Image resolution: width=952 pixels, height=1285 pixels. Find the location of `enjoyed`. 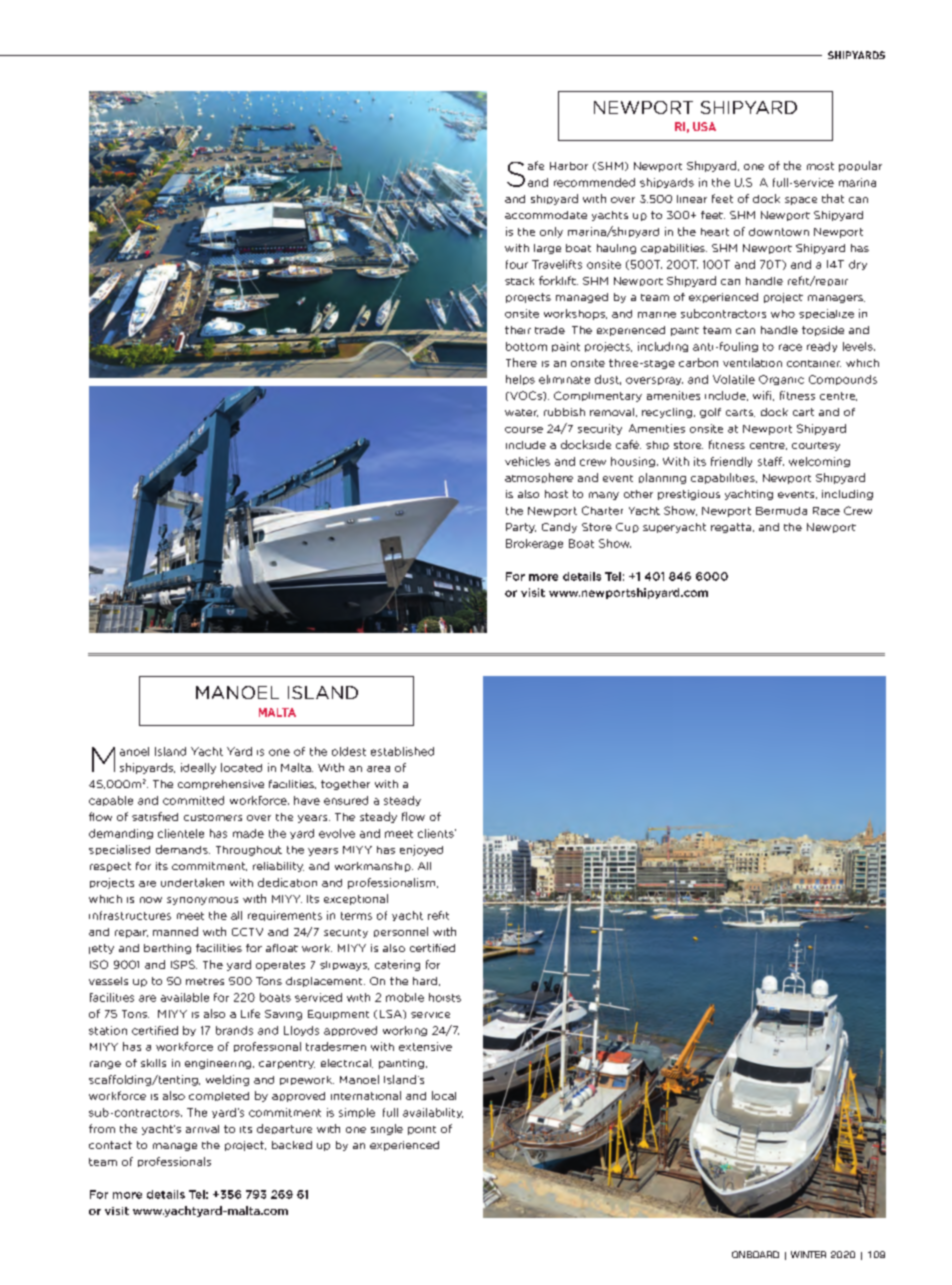

enjoyed is located at coordinates (421, 850).
